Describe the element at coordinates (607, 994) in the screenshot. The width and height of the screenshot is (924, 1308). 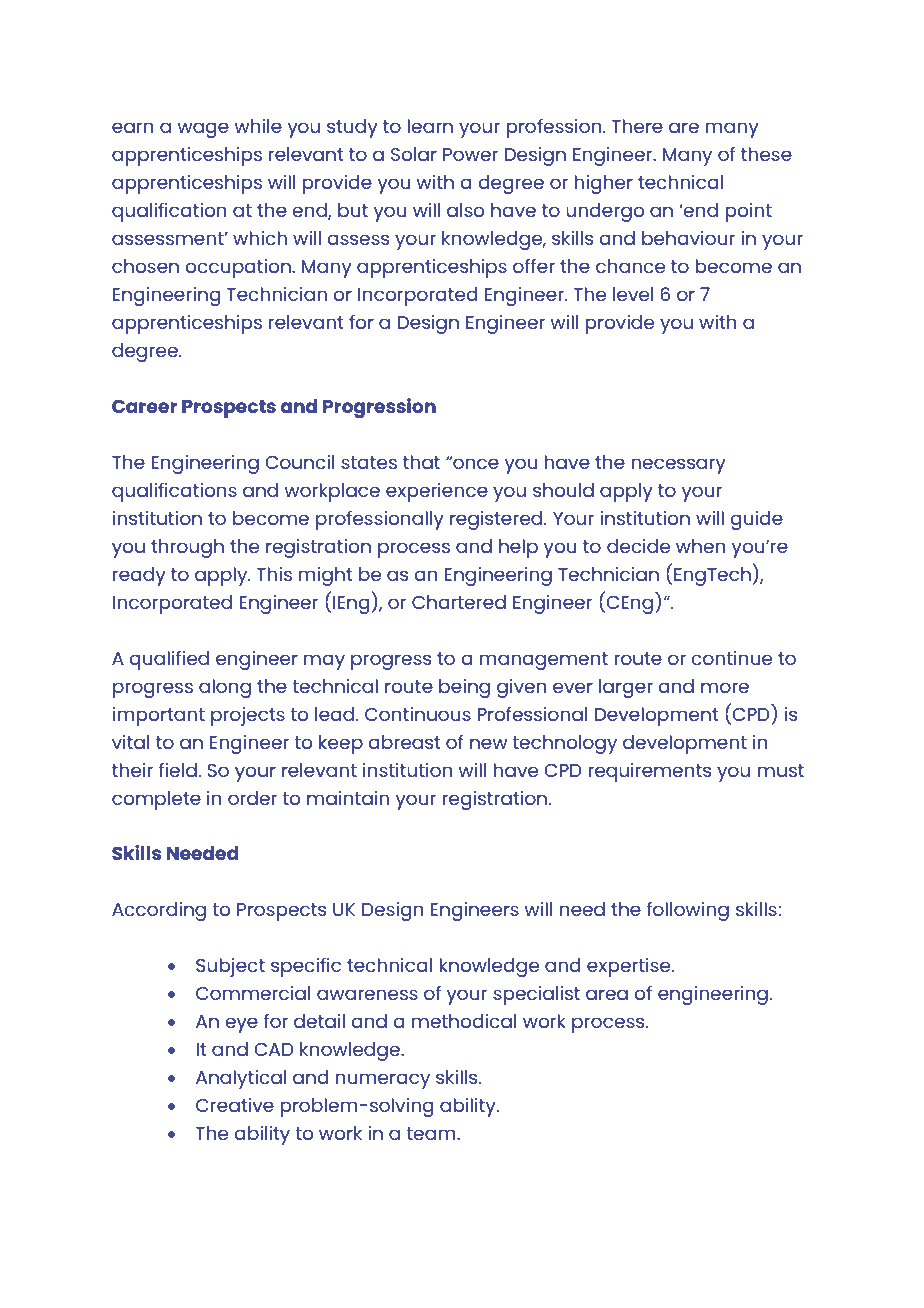
I see `area` at that location.
